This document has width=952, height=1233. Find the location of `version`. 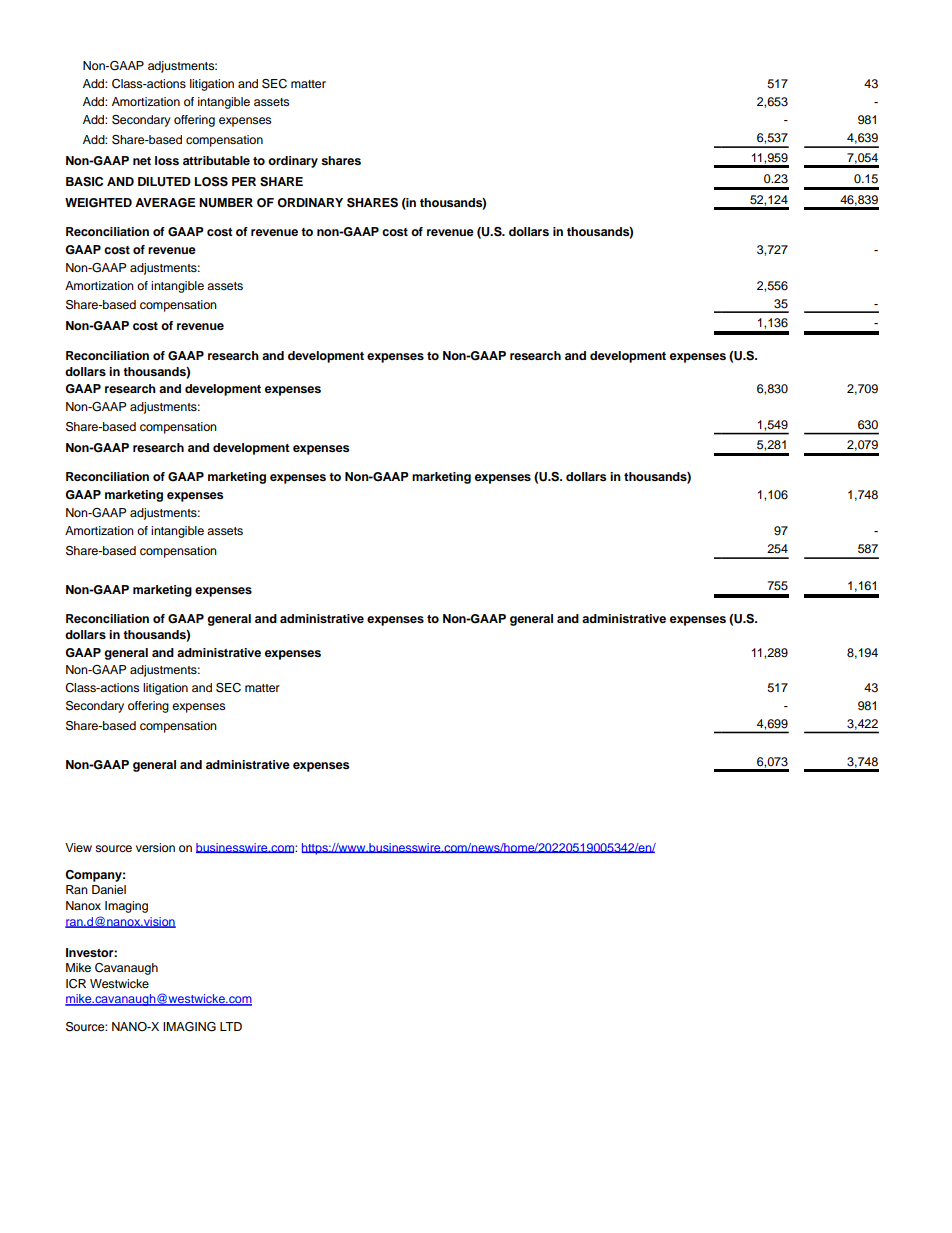

version is located at coordinates (155, 847).
